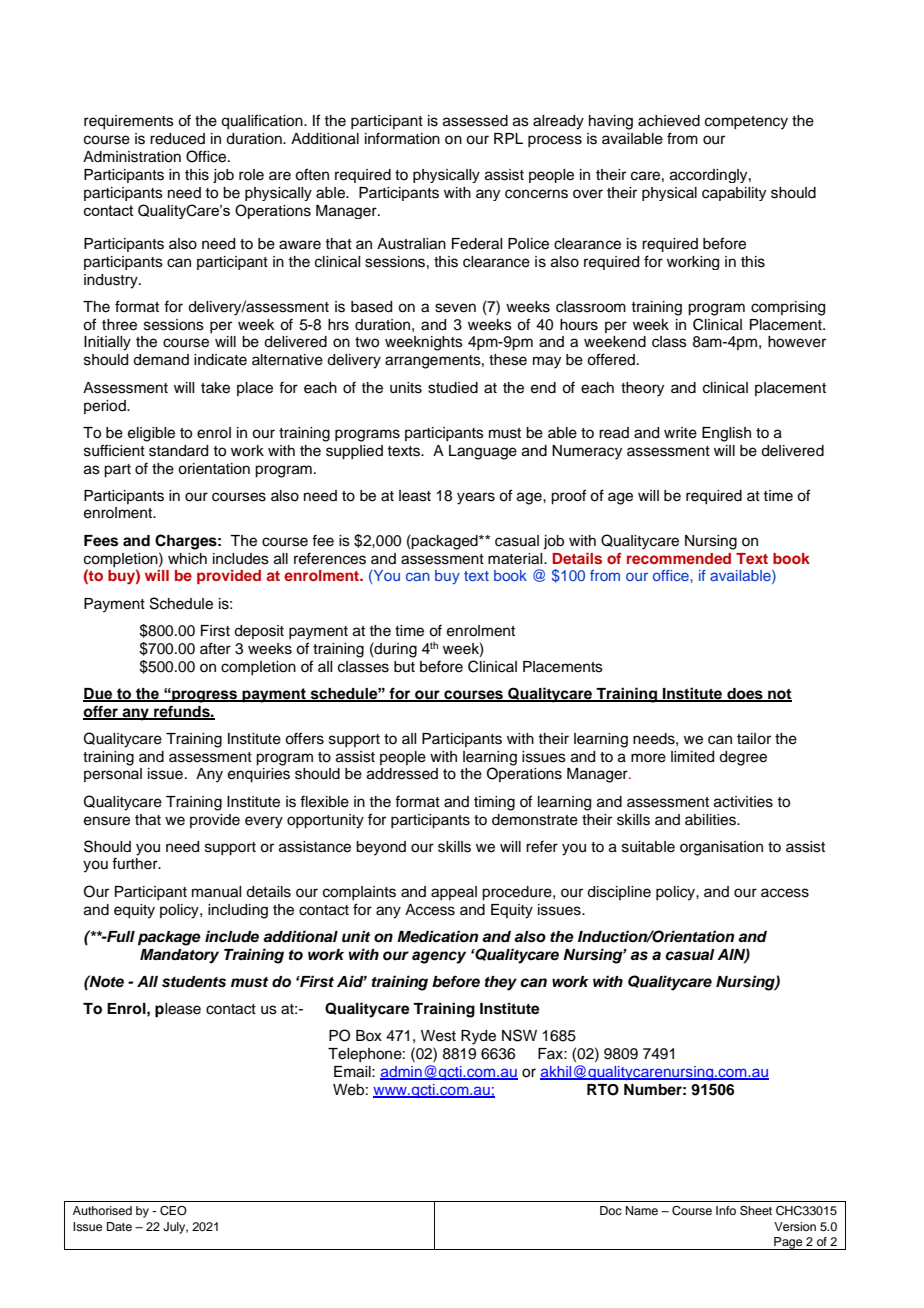 This page has height=1308, width=924. What do you see at coordinates (177, 139) in the page?
I see `reduced` at bounding box center [177, 139].
